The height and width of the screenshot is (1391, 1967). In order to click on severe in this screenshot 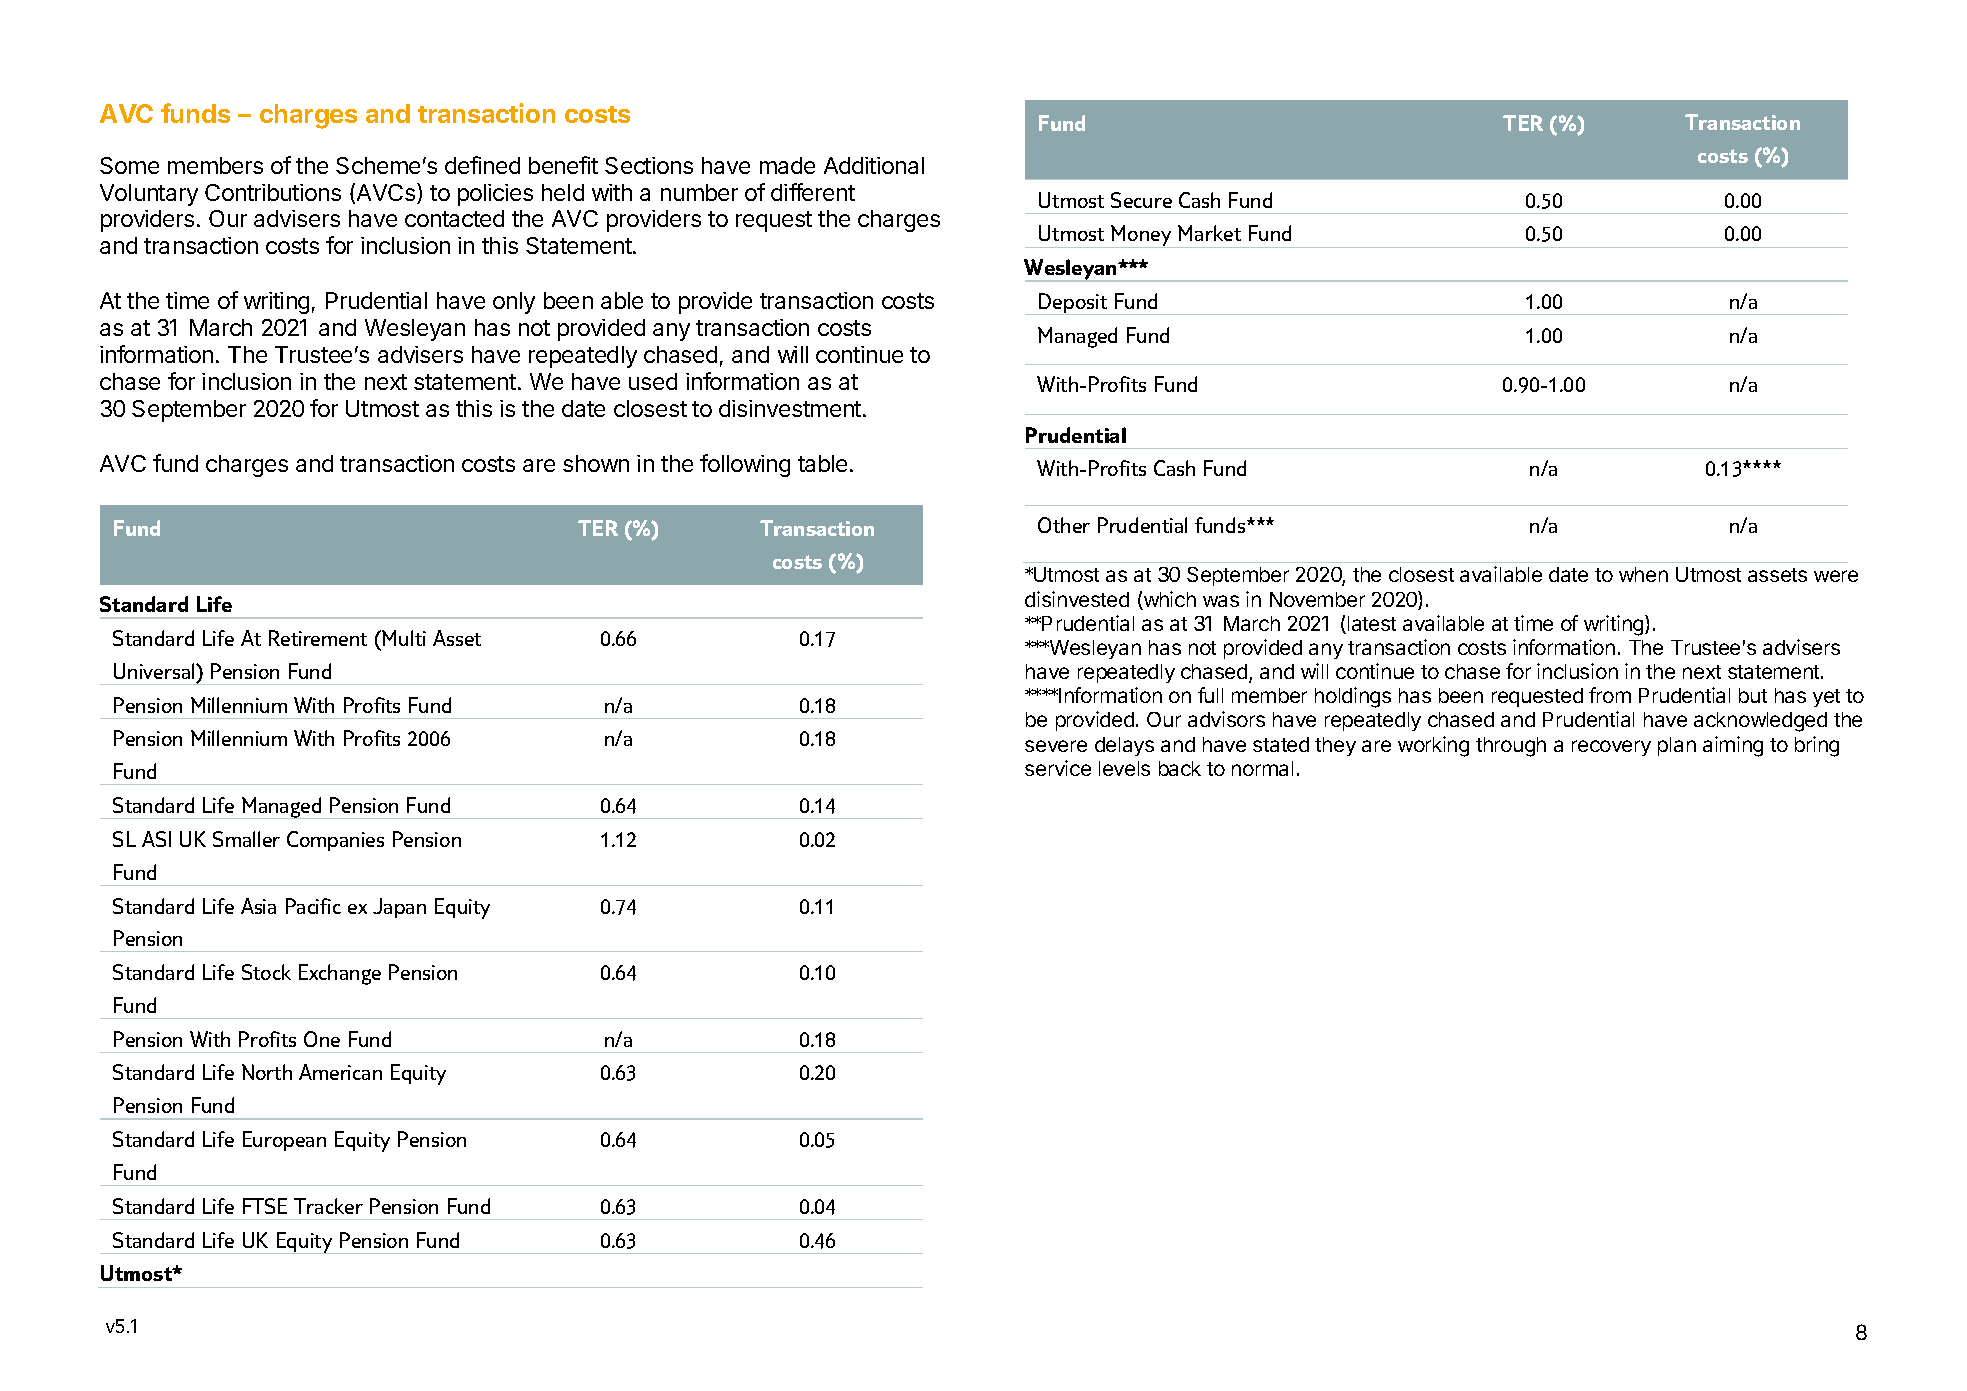, I will do `click(1056, 746)`.
